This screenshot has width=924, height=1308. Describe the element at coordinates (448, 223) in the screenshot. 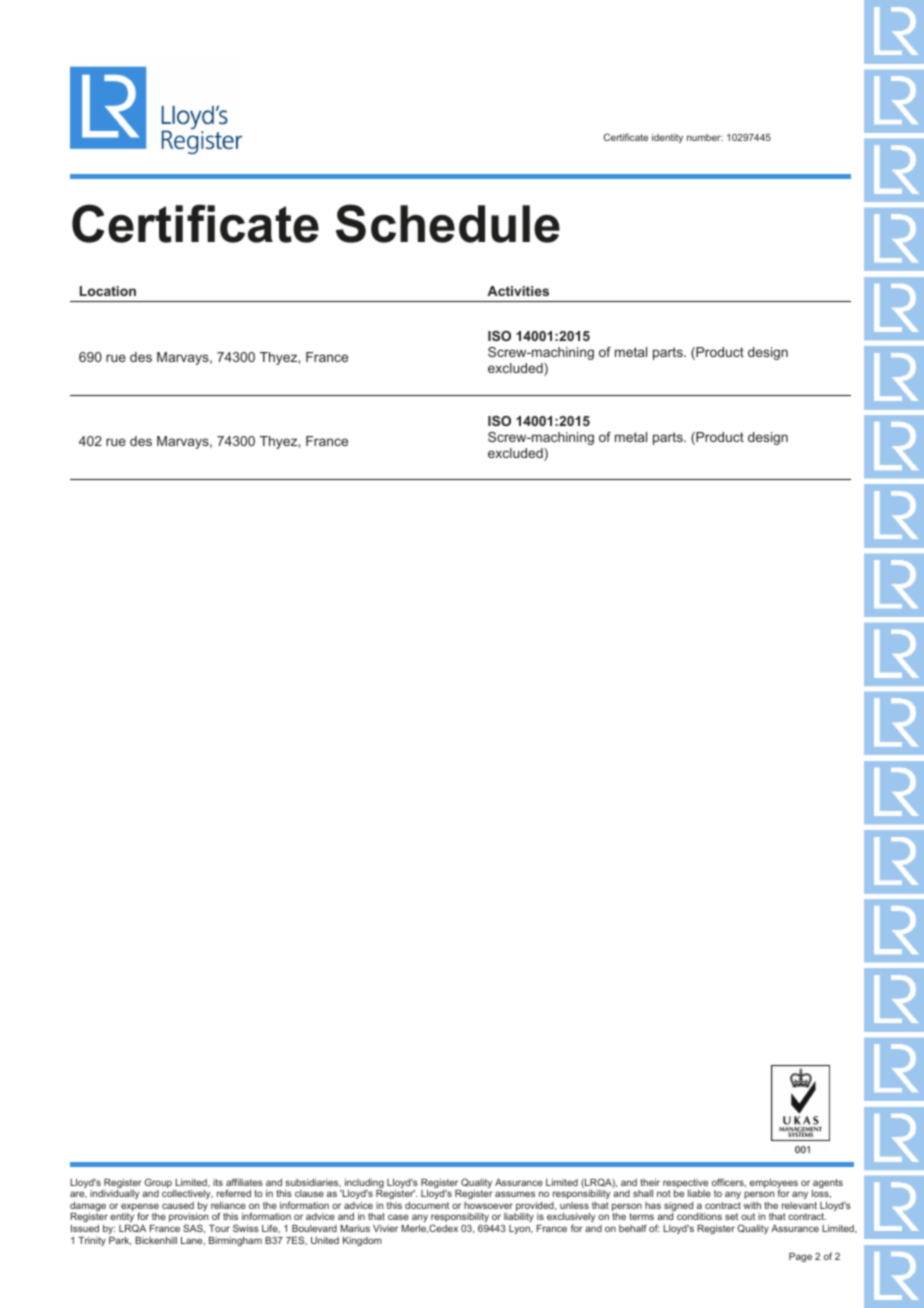

I see `Schedule` at that location.
